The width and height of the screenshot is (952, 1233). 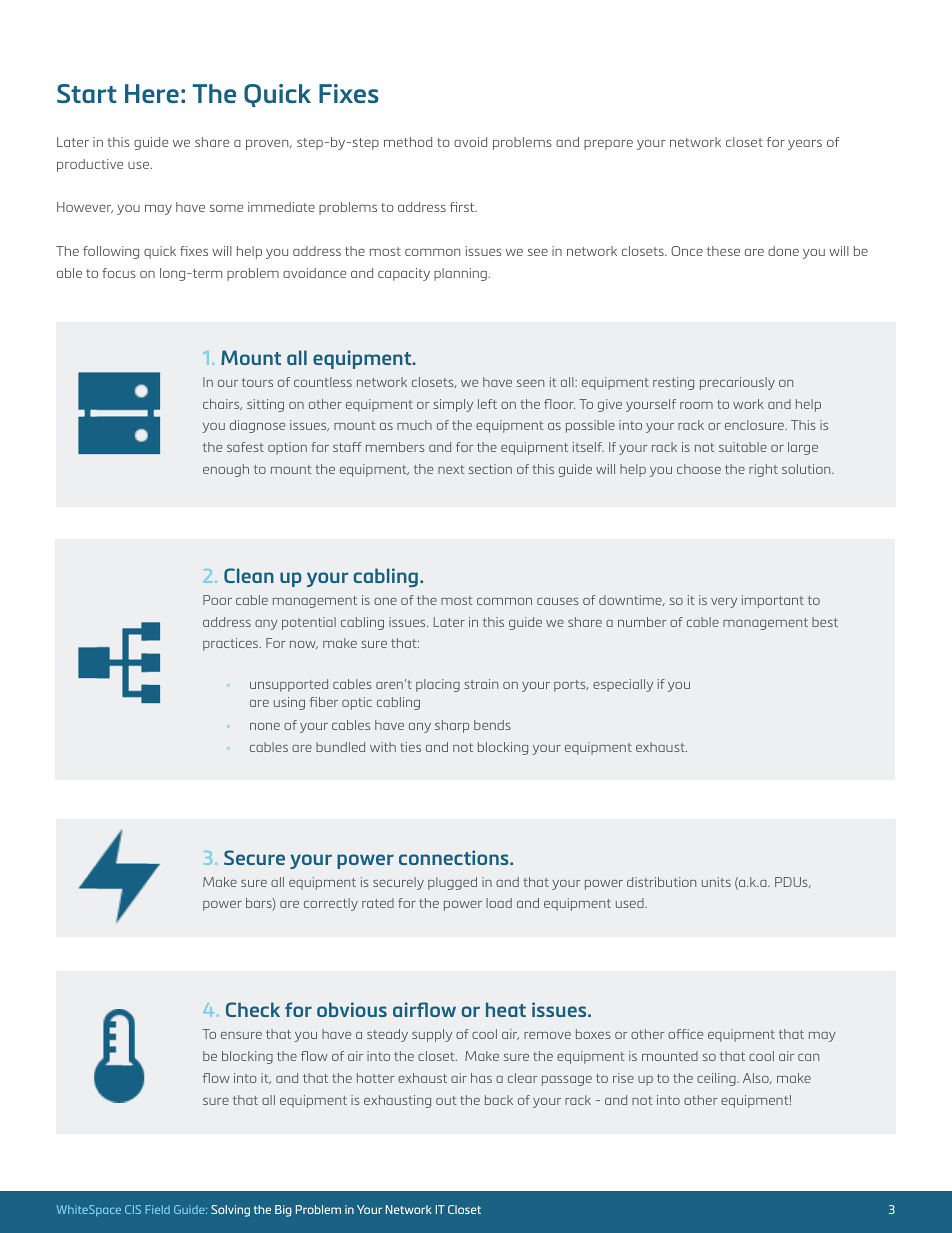 I want to click on years, so click(x=805, y=145).
